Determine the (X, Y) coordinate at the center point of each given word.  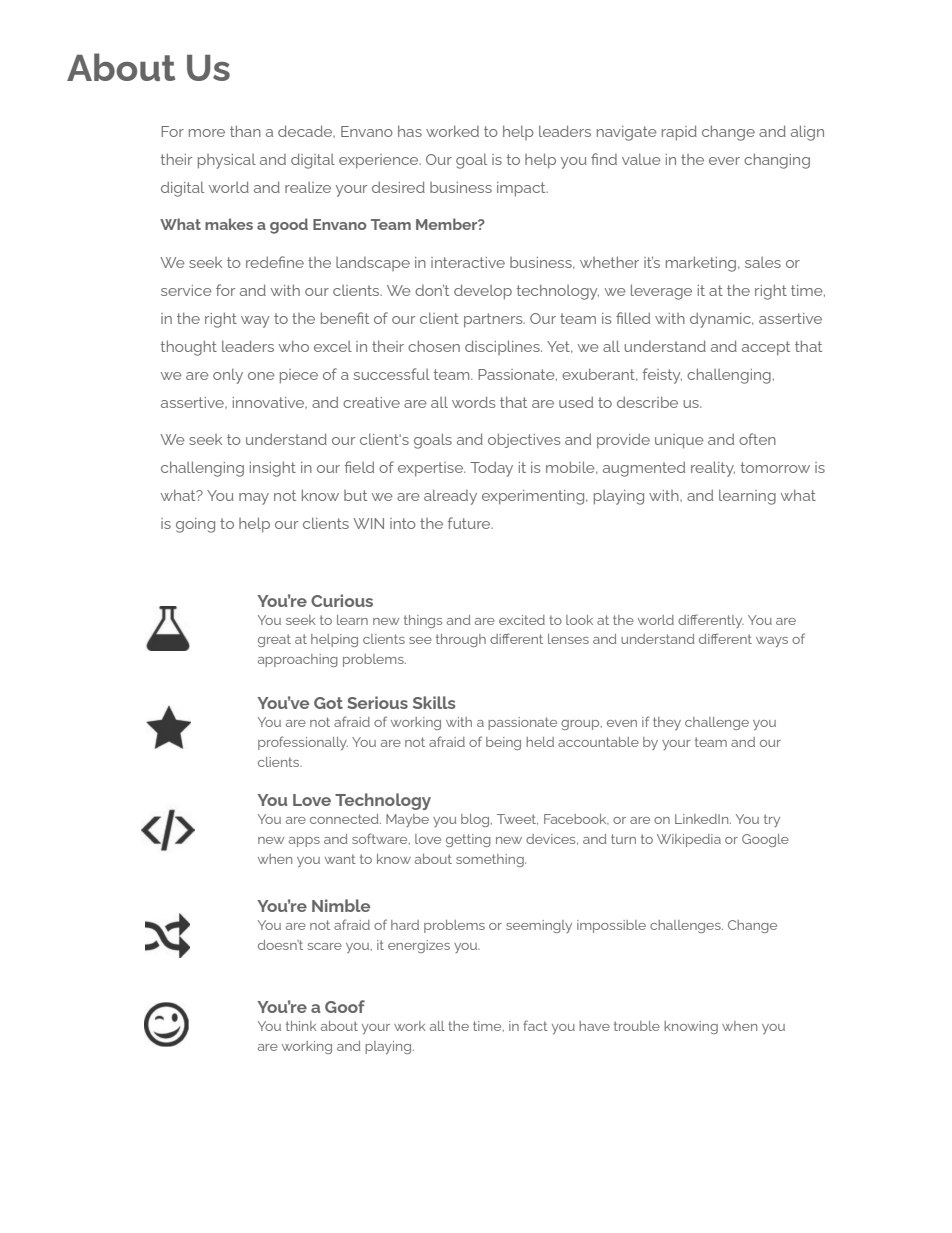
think (301, 1026)
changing (777, 161)
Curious (342, 600)
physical (227, 161)
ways (772, 642)
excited (522, 620)
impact (522, 189)
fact (535, 1025)
